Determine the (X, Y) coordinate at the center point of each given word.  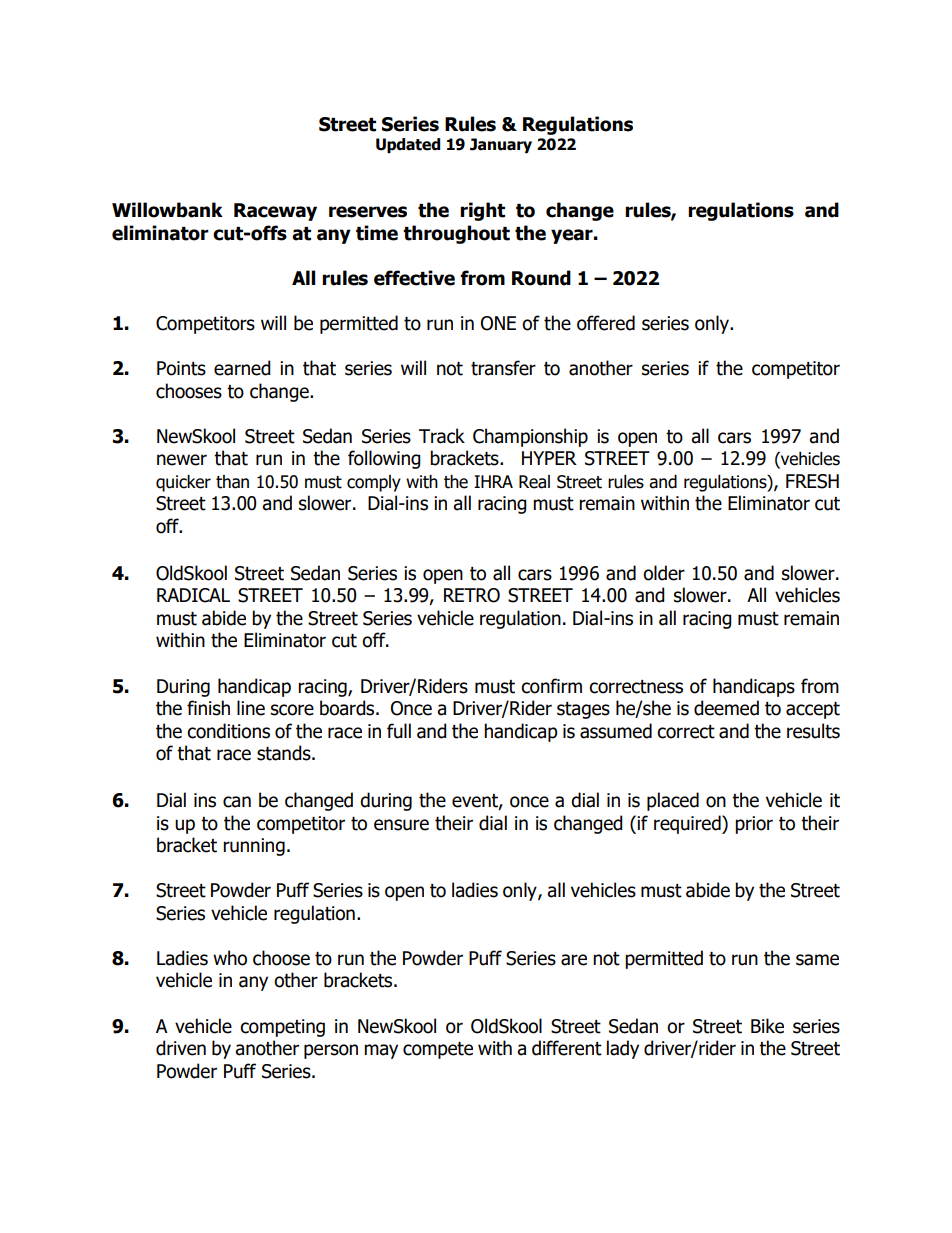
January (501, 145)
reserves (368, 212)
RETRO (472, 595)
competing (282, 1028)
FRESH (812, 481)
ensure (401, 825)
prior (754, 825)
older (664, 573)
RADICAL (193, 595)
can (237, 802)
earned (242, 368)
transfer (503, 368)
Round (541, 278)
